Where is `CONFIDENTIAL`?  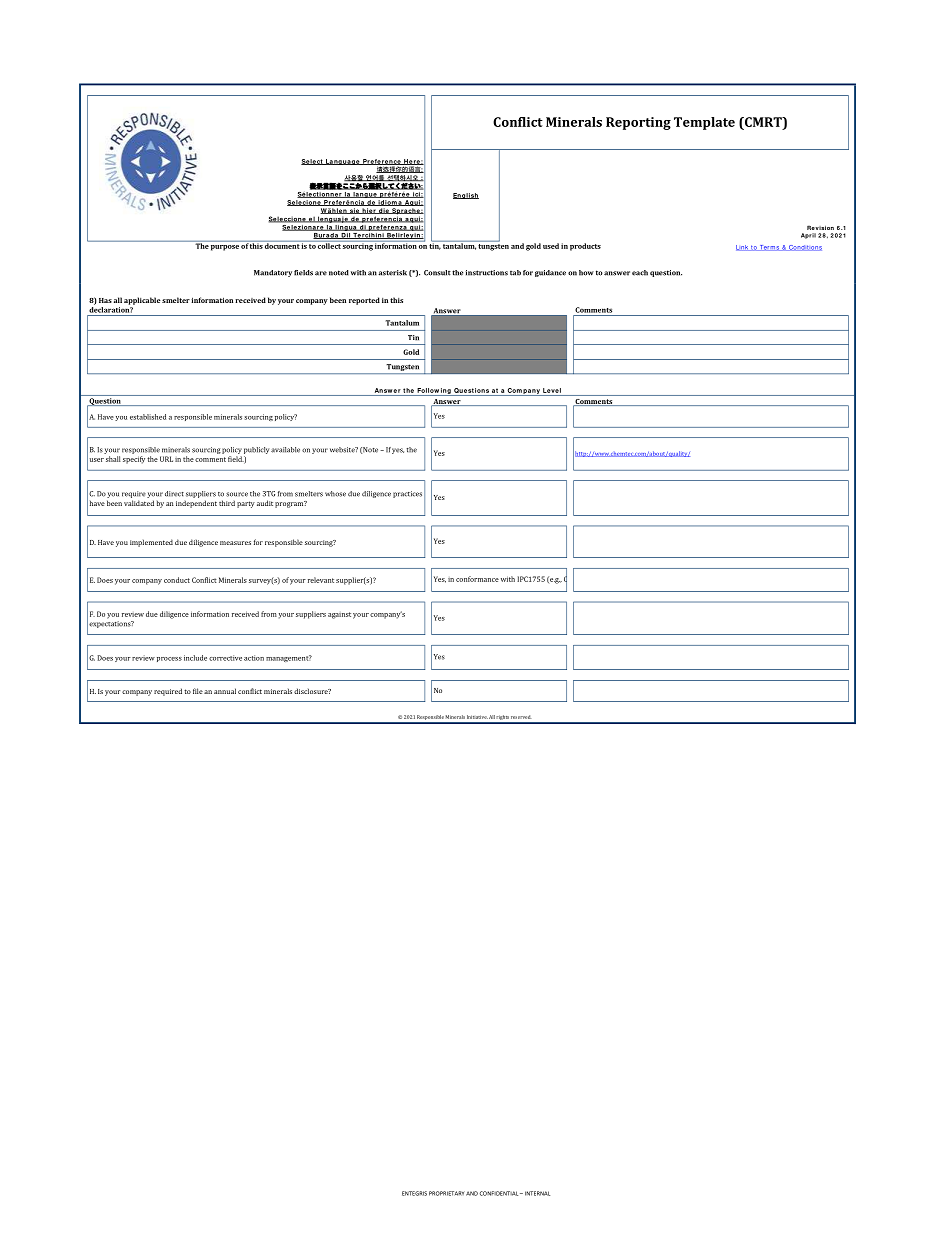 CONFIDENTIAL is located at coordinates (500, 1193).
